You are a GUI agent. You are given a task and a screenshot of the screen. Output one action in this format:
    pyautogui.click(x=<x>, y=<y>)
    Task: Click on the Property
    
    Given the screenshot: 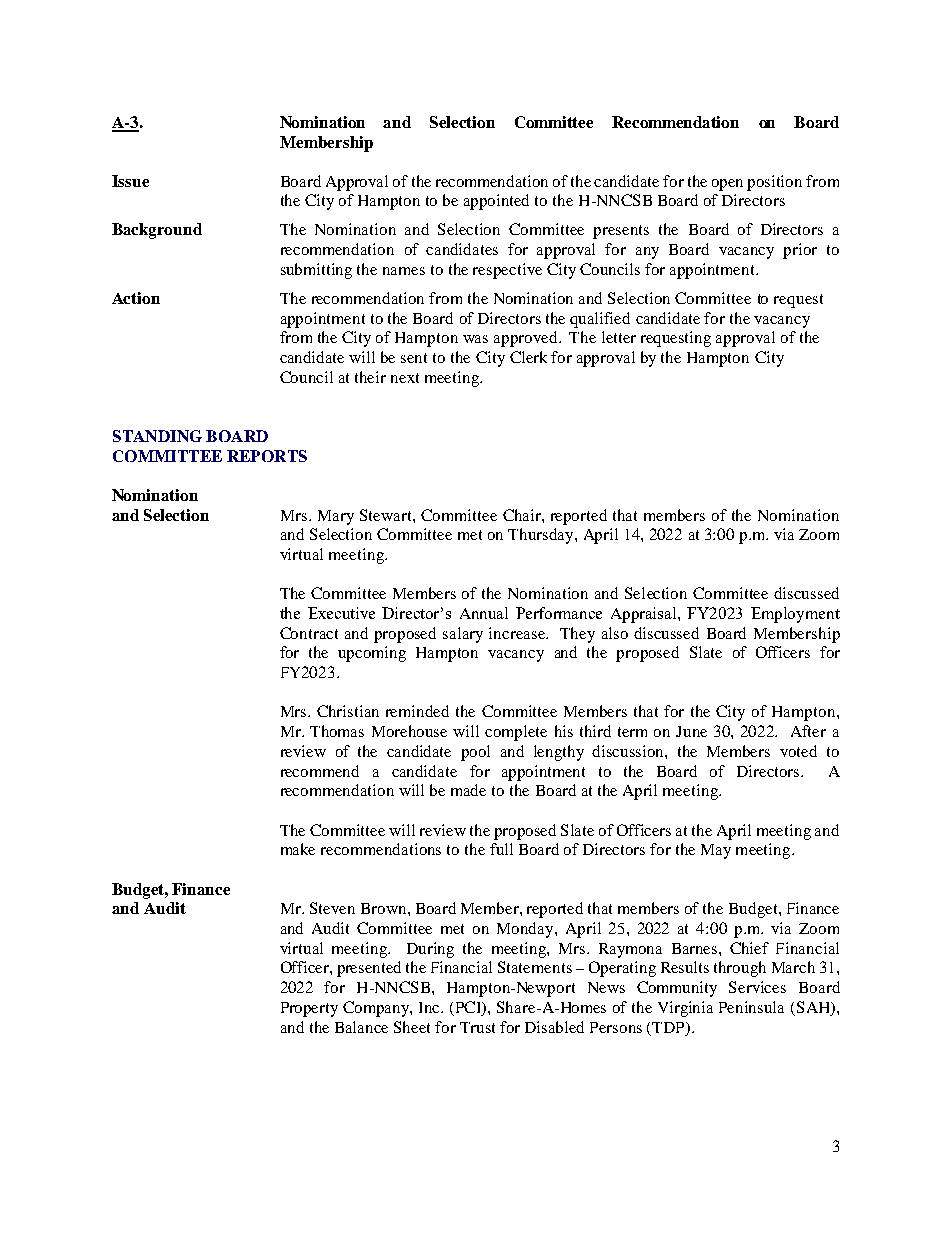 What is the action you would take?
    pyautogui.click(x=309, y=1009)
